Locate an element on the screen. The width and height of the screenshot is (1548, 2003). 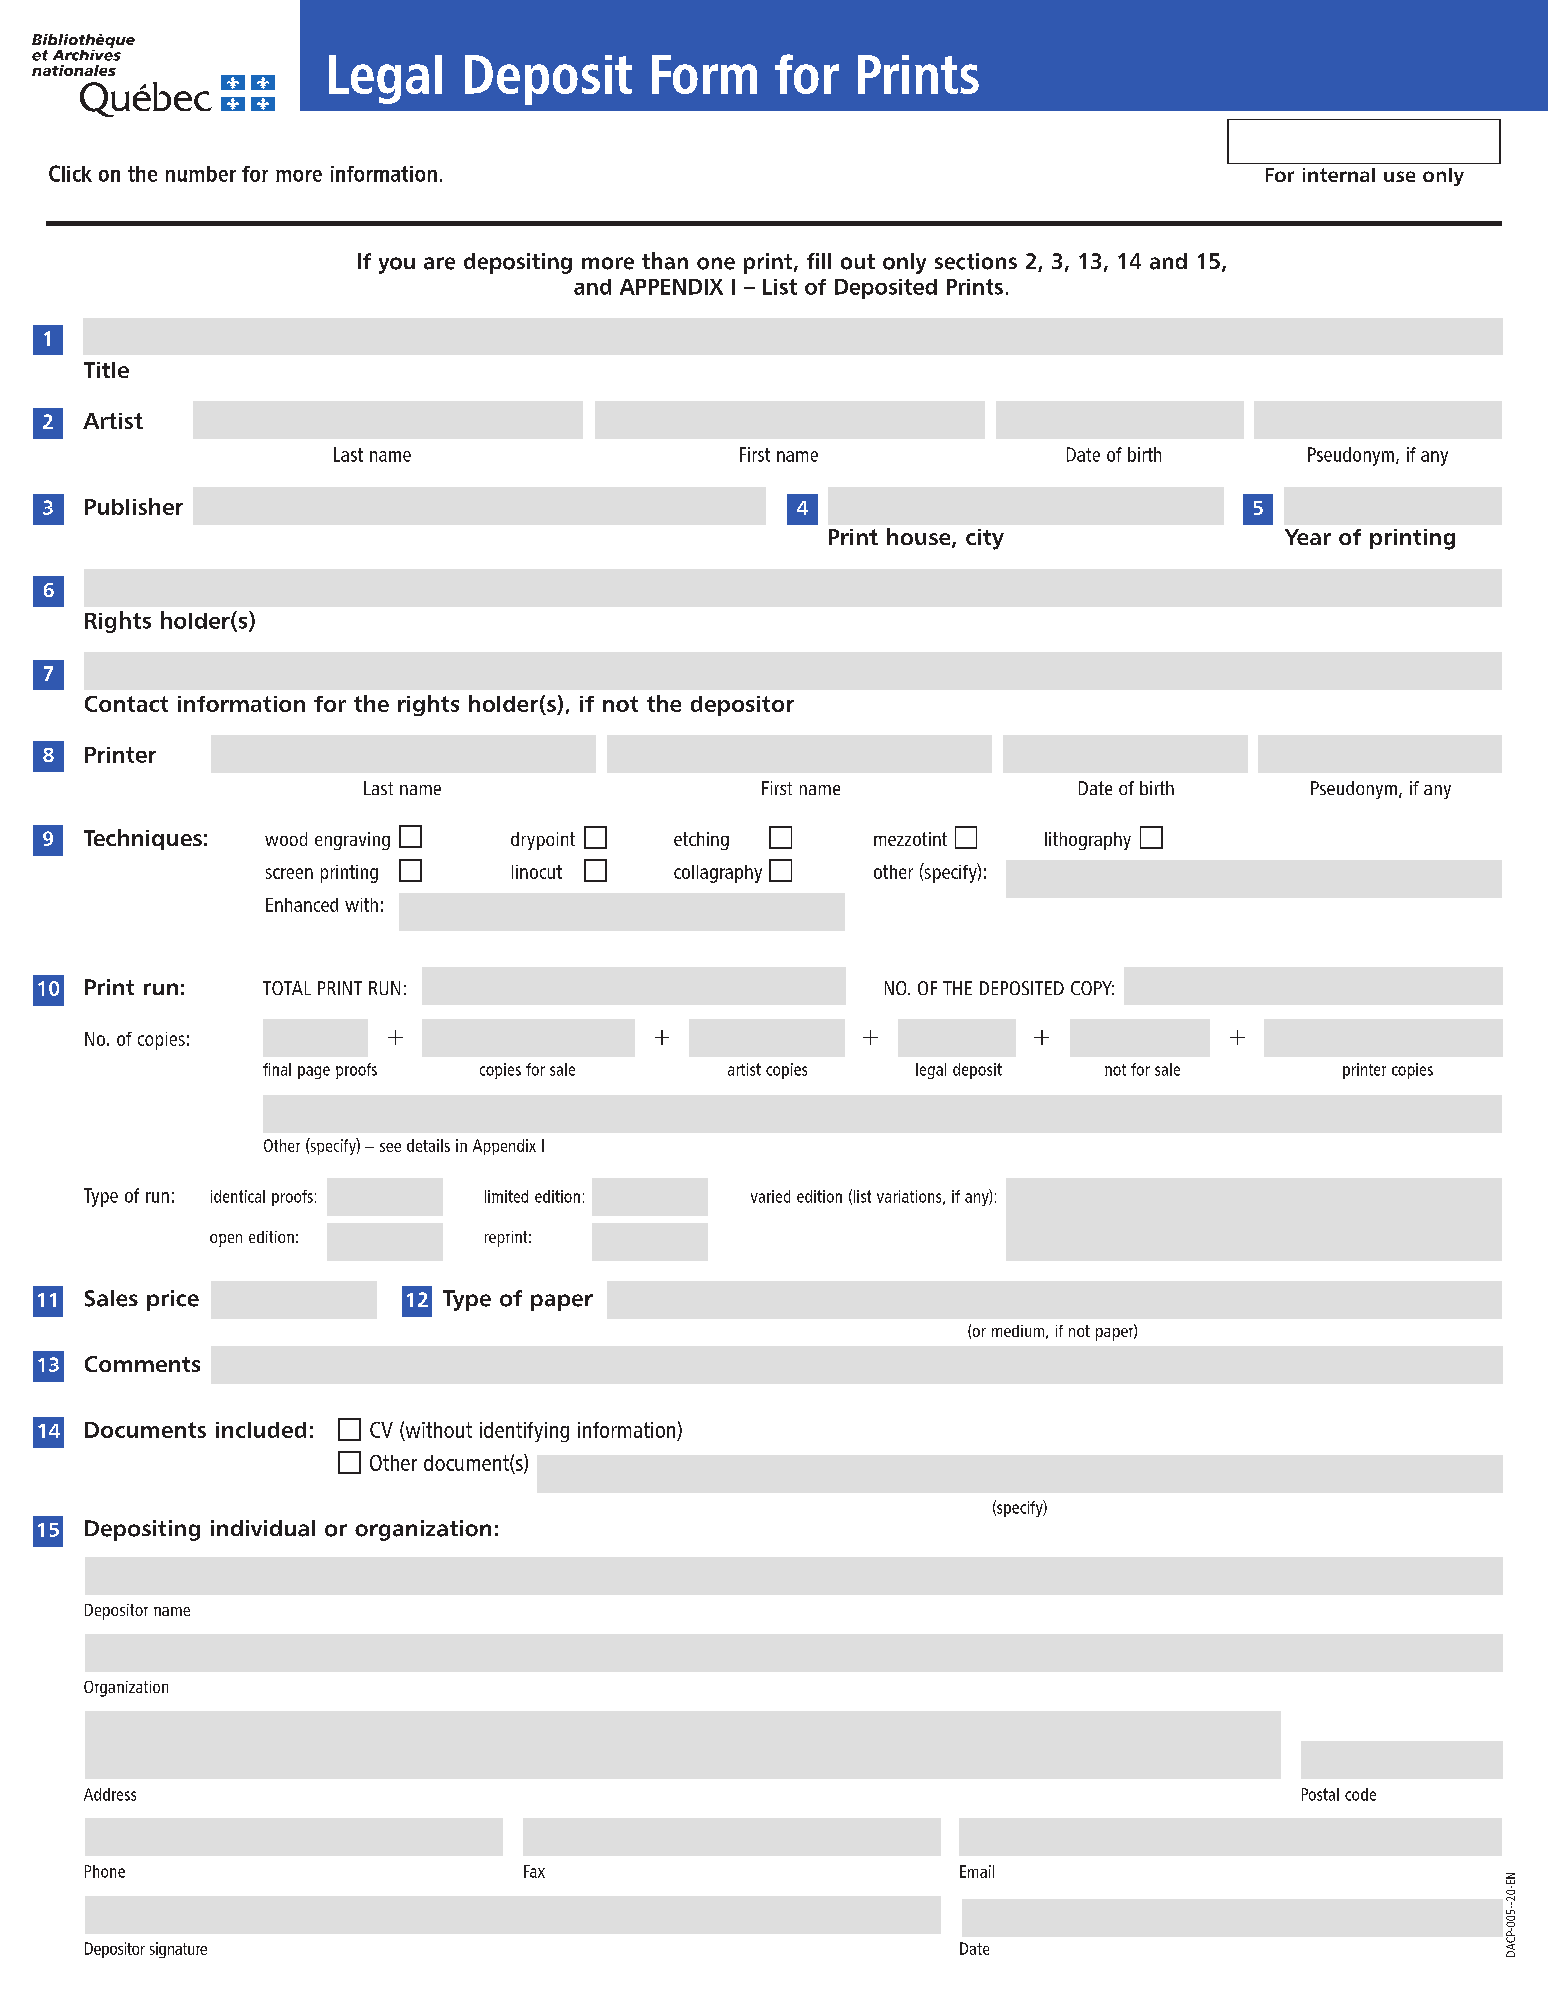
Postal is located at coordinates (1320, 1794).
